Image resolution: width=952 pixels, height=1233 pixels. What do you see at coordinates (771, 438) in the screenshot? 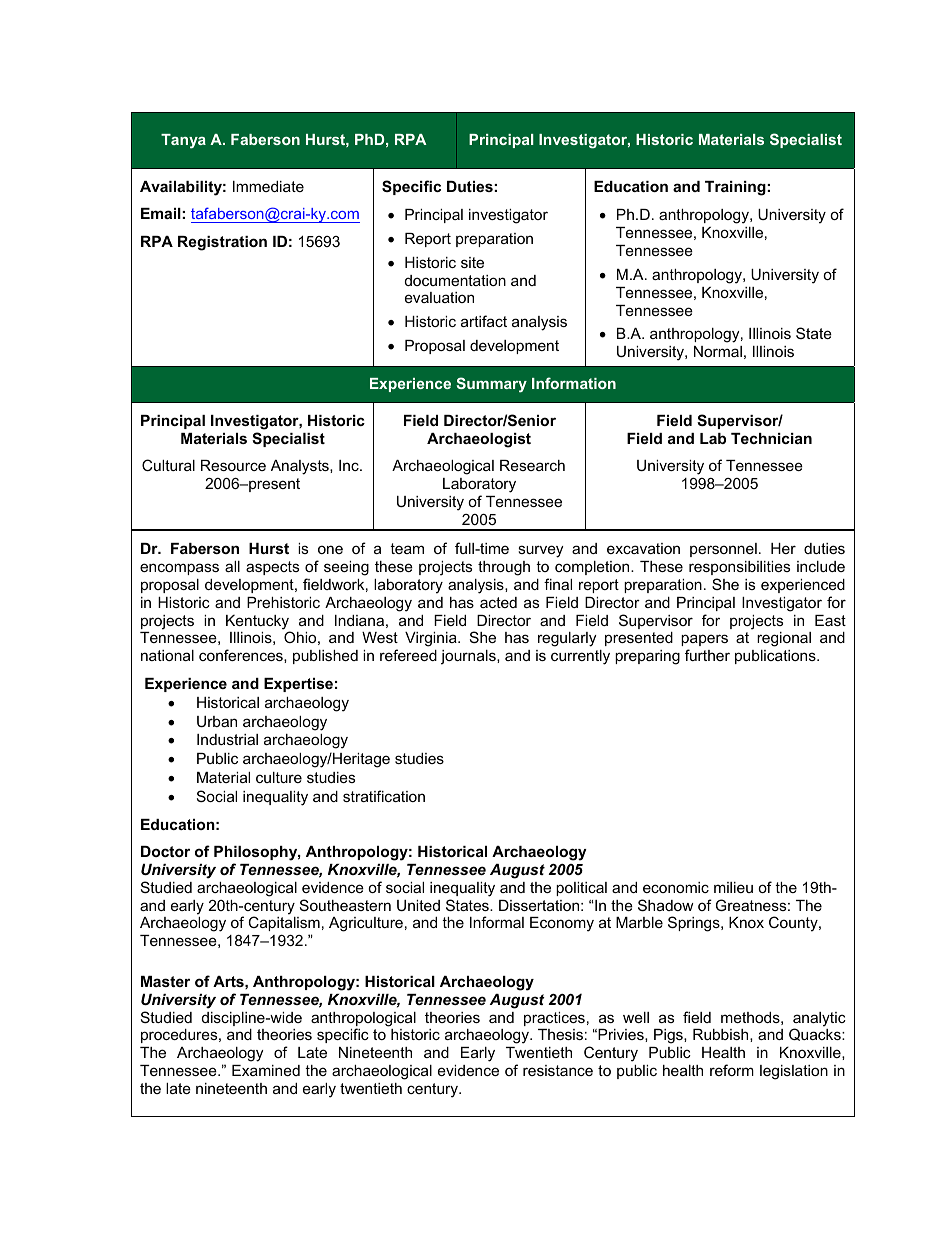
I see `Technician` at bounding box center [771, 438].
